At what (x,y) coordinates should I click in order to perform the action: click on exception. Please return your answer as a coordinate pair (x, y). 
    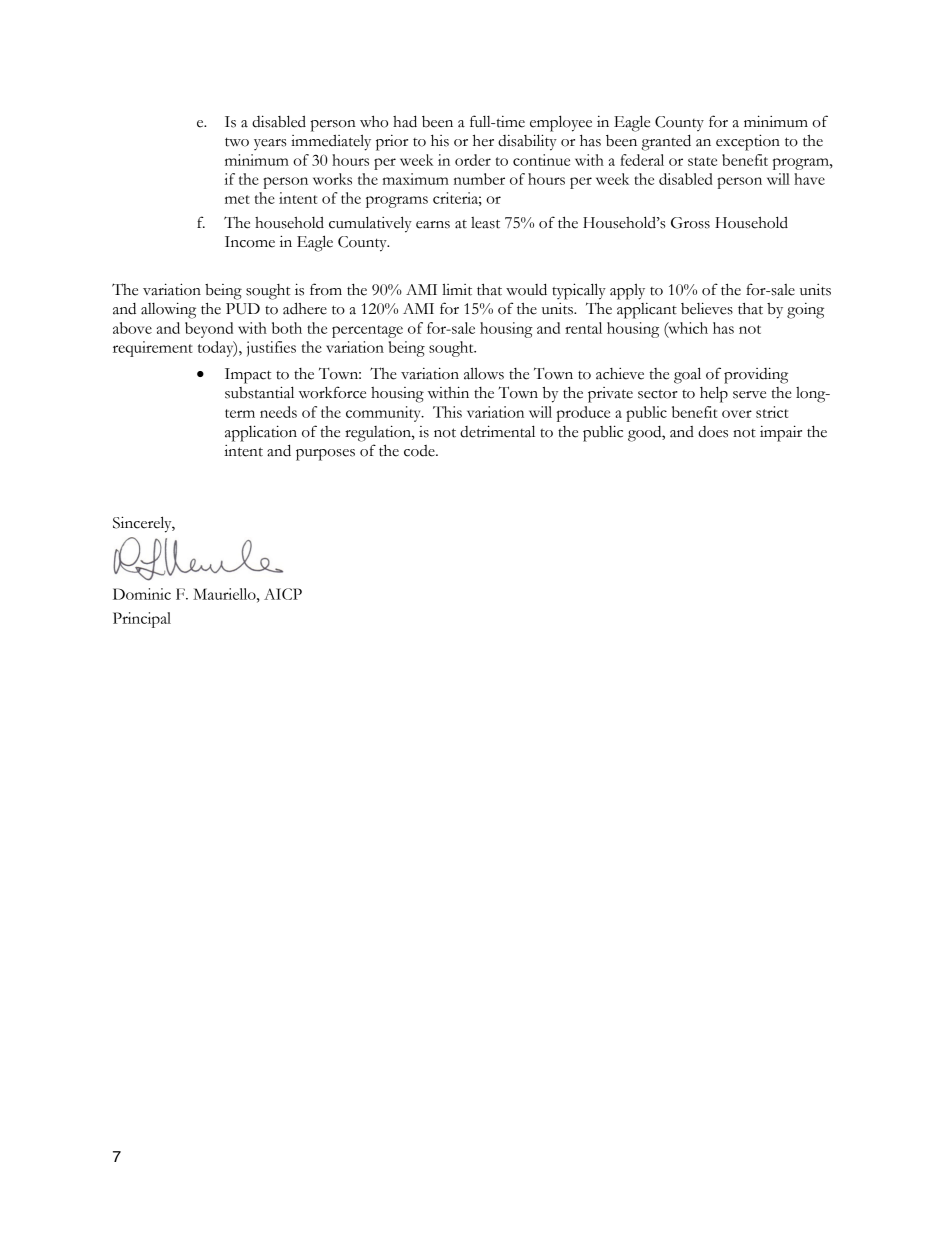
    Looking at the image, I should click on (748, 142).
